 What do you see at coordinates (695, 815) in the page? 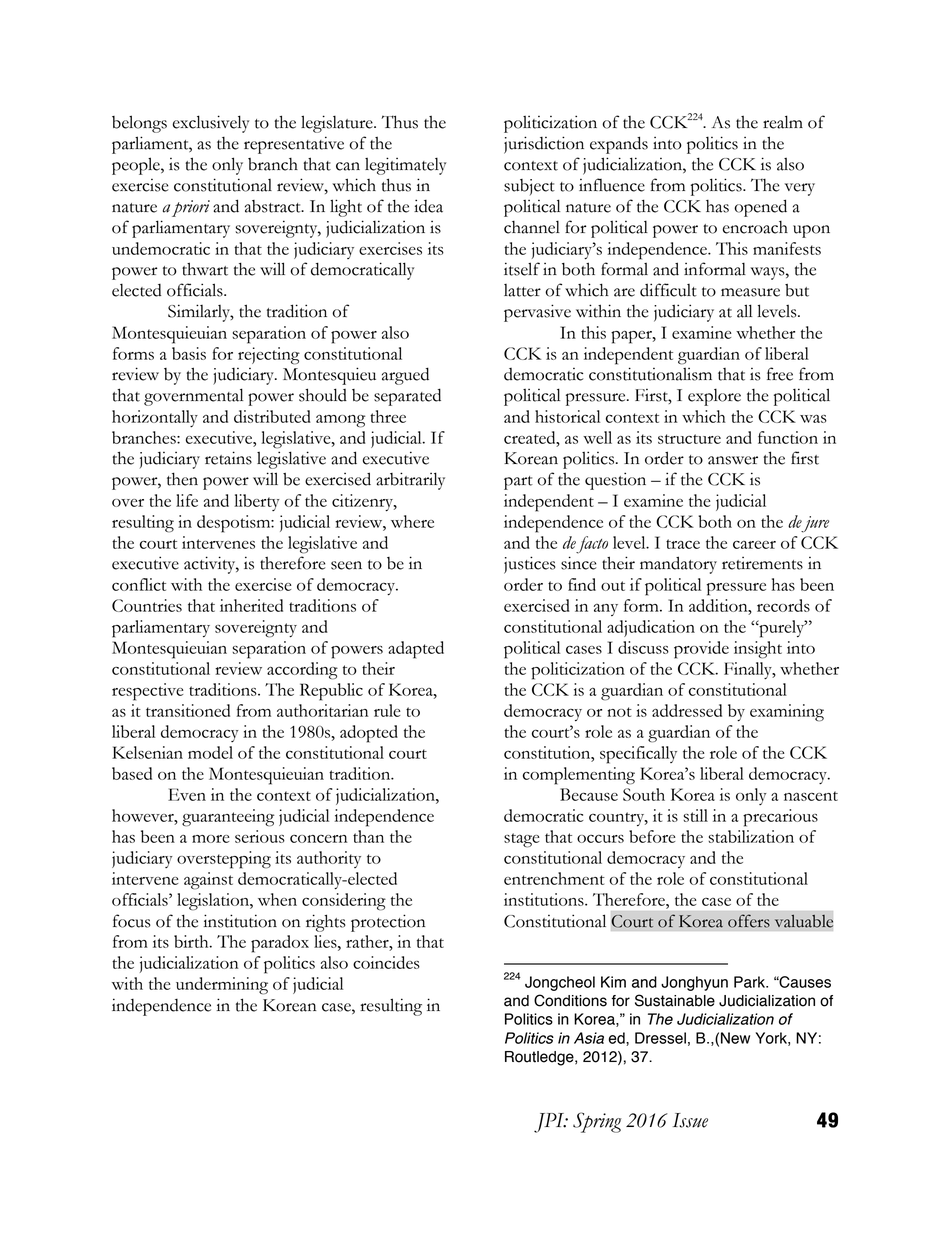
I see `still` at bounding box center [695, 815].
